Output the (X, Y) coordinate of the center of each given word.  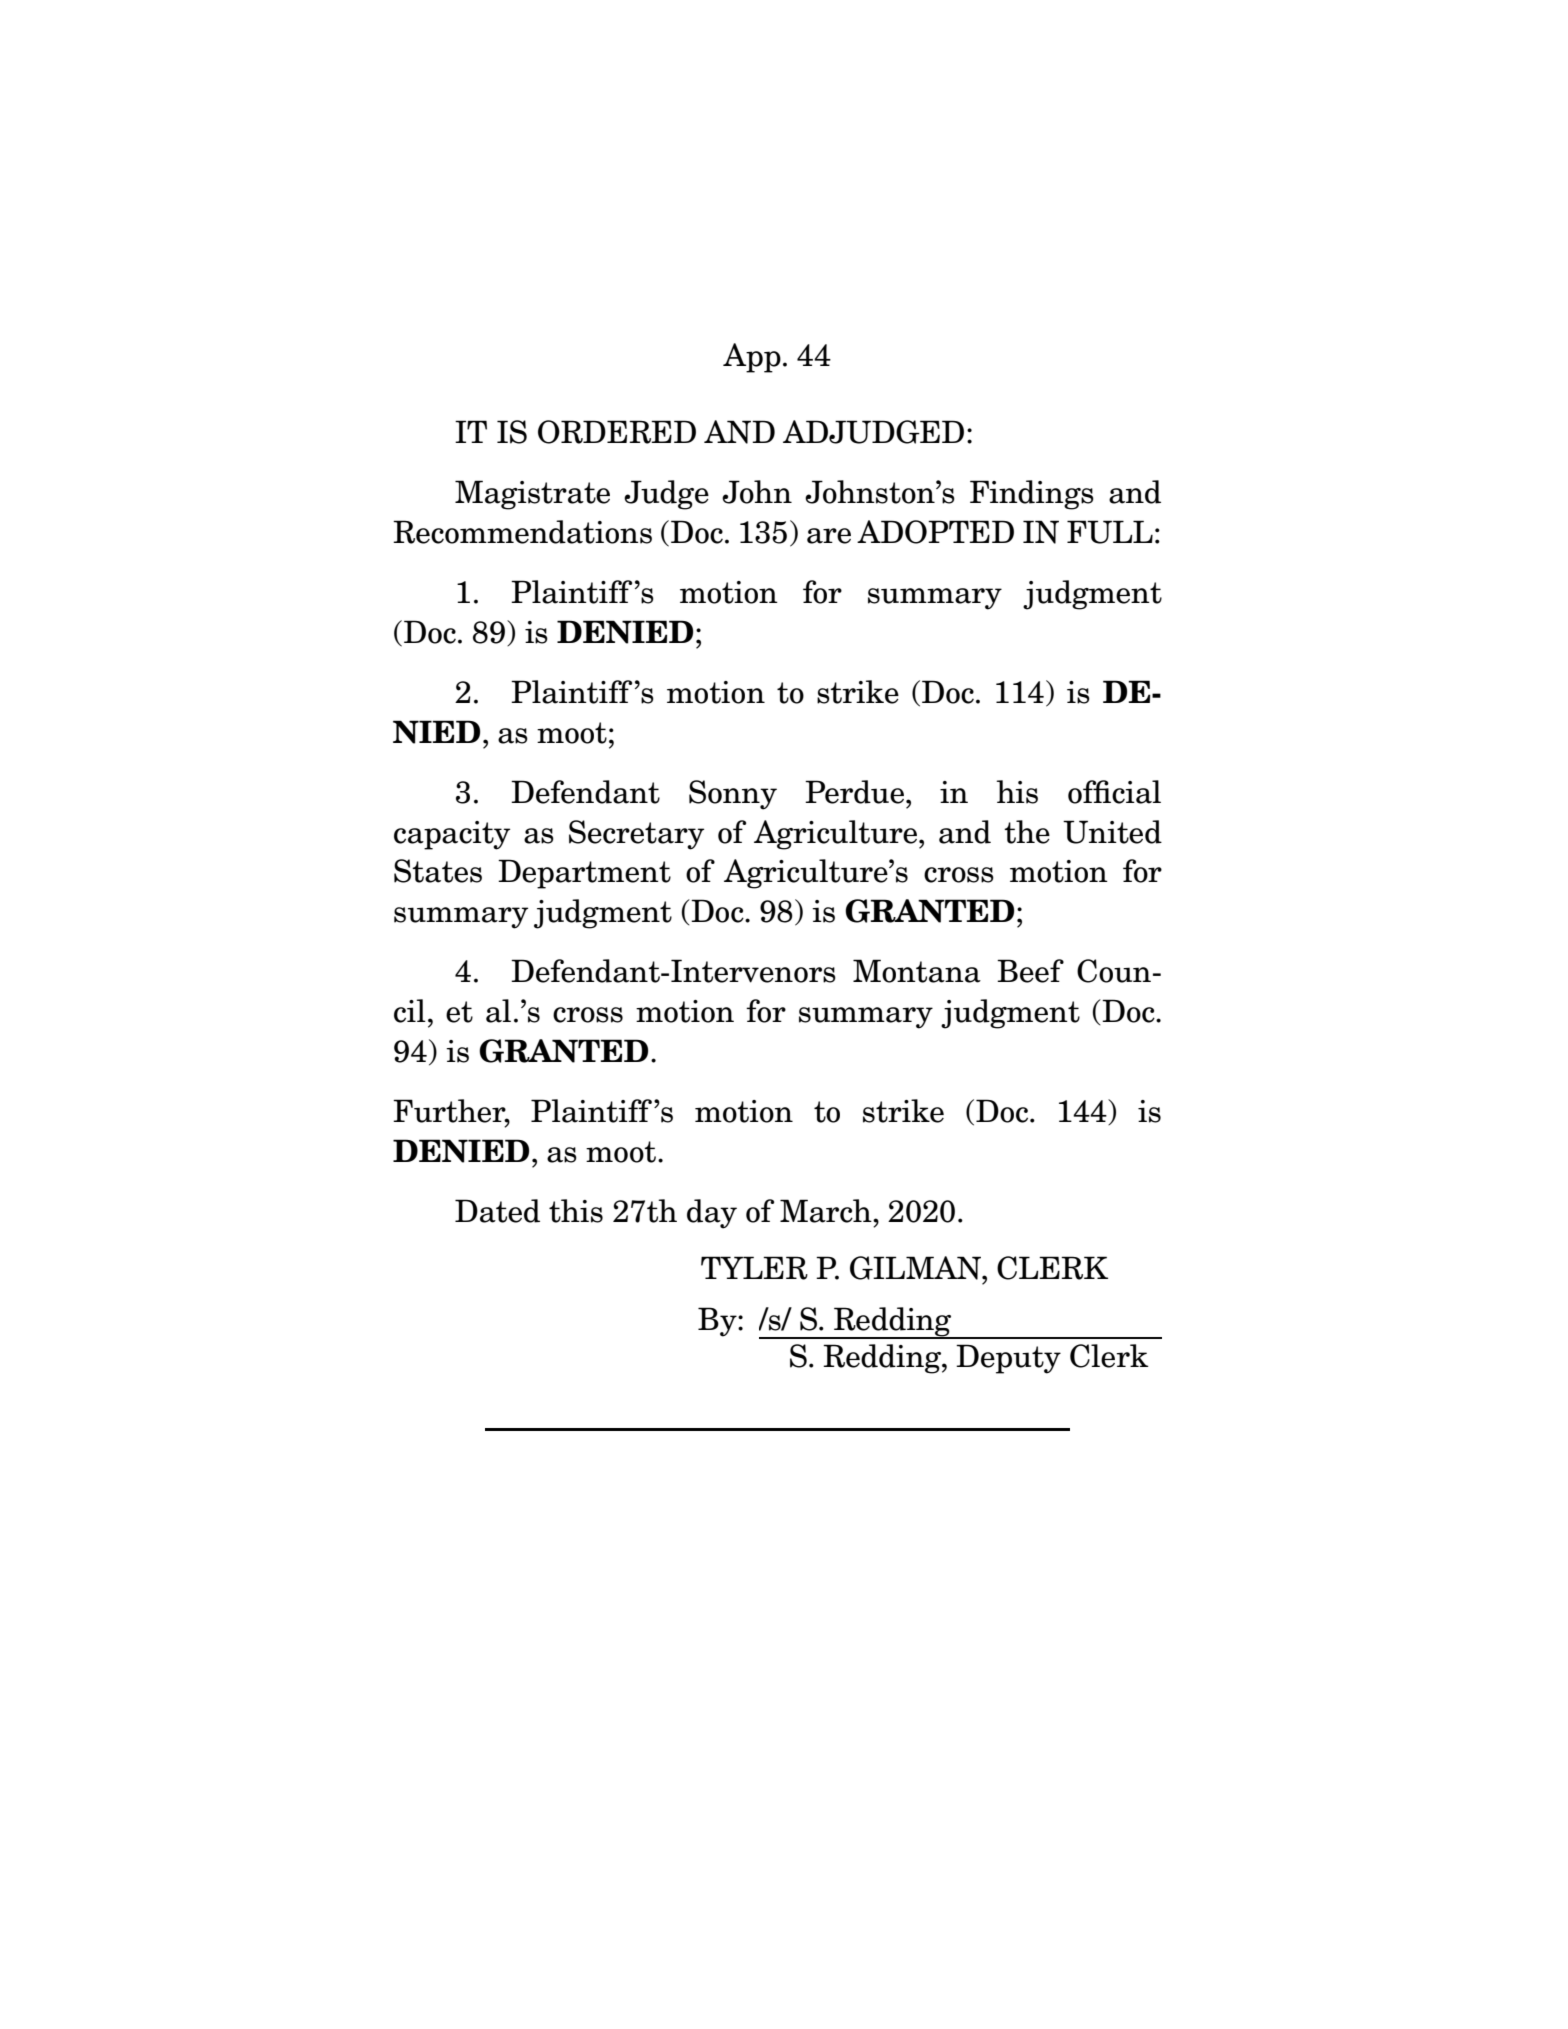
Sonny (733, 795)
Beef (1030, 971)
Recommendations (522, 532)
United (1112, 832)
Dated (497, 1211)
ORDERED (617, 432)
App (752, 358)
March (827, 1211)
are (829, 536)
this (576, 1211)
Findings (1032, 495)
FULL (1110, 532)
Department (584, 874)
